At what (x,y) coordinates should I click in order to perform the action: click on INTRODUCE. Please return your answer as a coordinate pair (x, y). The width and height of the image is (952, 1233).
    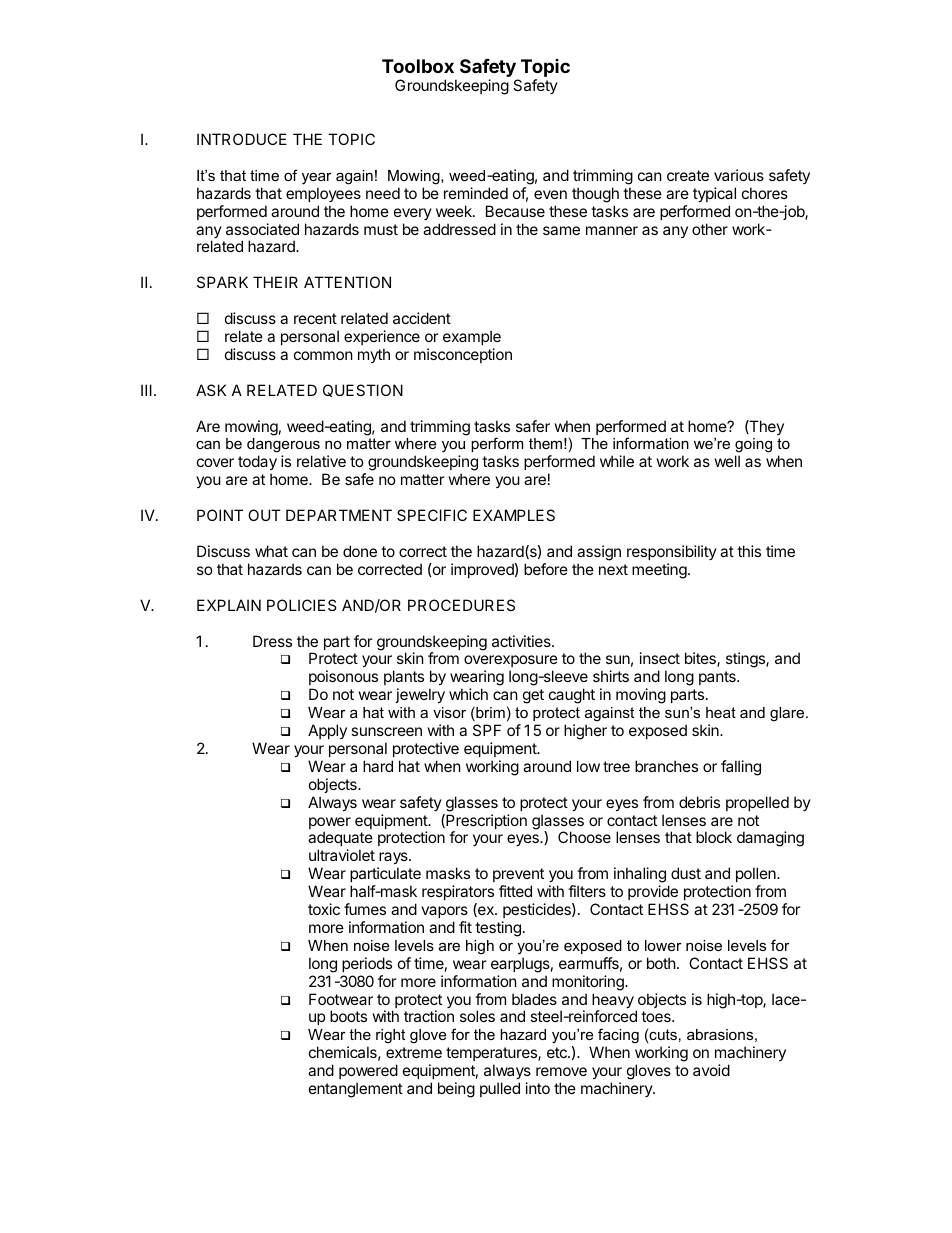
    Looking at the image, I should click on (242, 139).
